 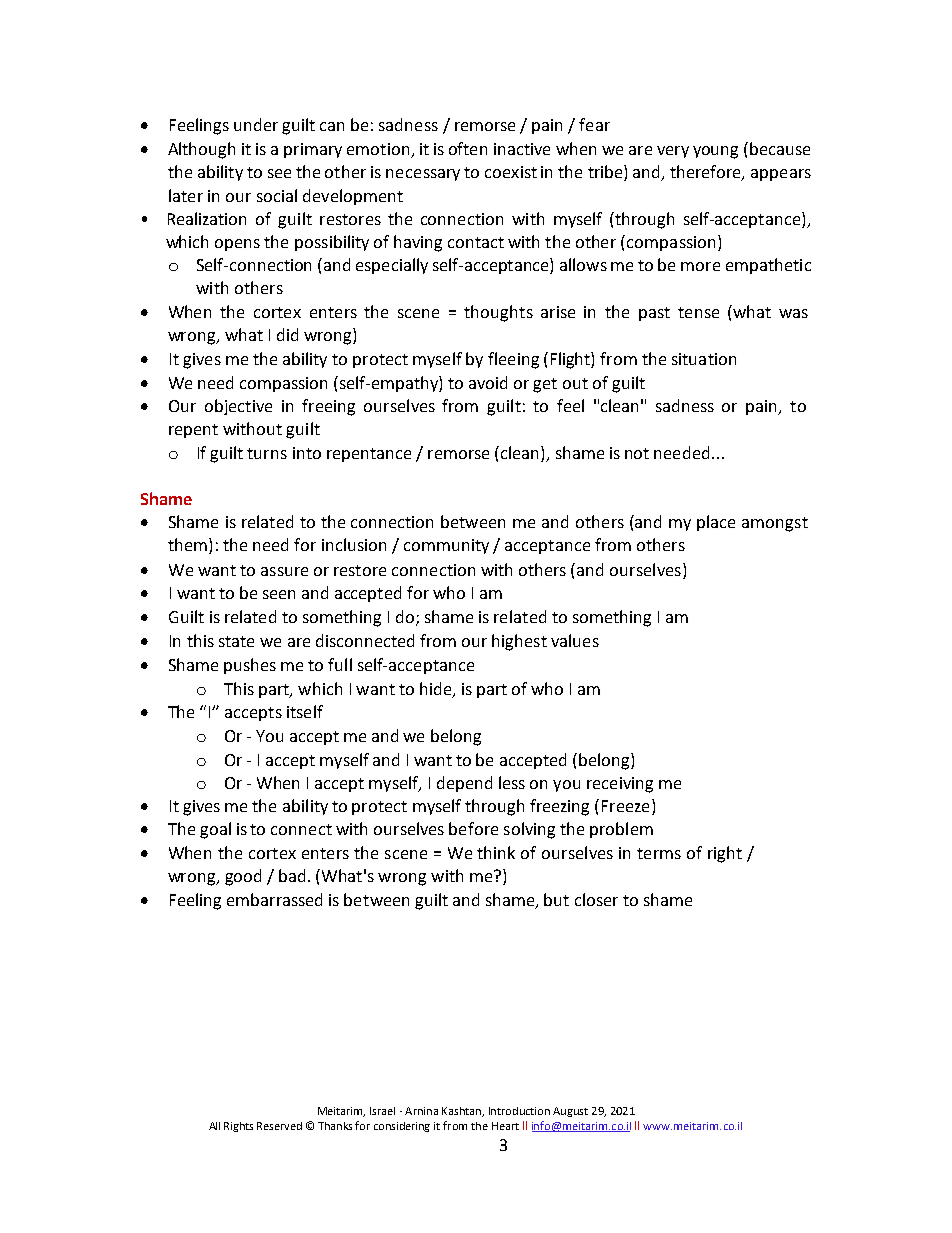 What do you see at coordinates (570, 1112) in the image?
I see `August` at bounding box center [570, 1112].
